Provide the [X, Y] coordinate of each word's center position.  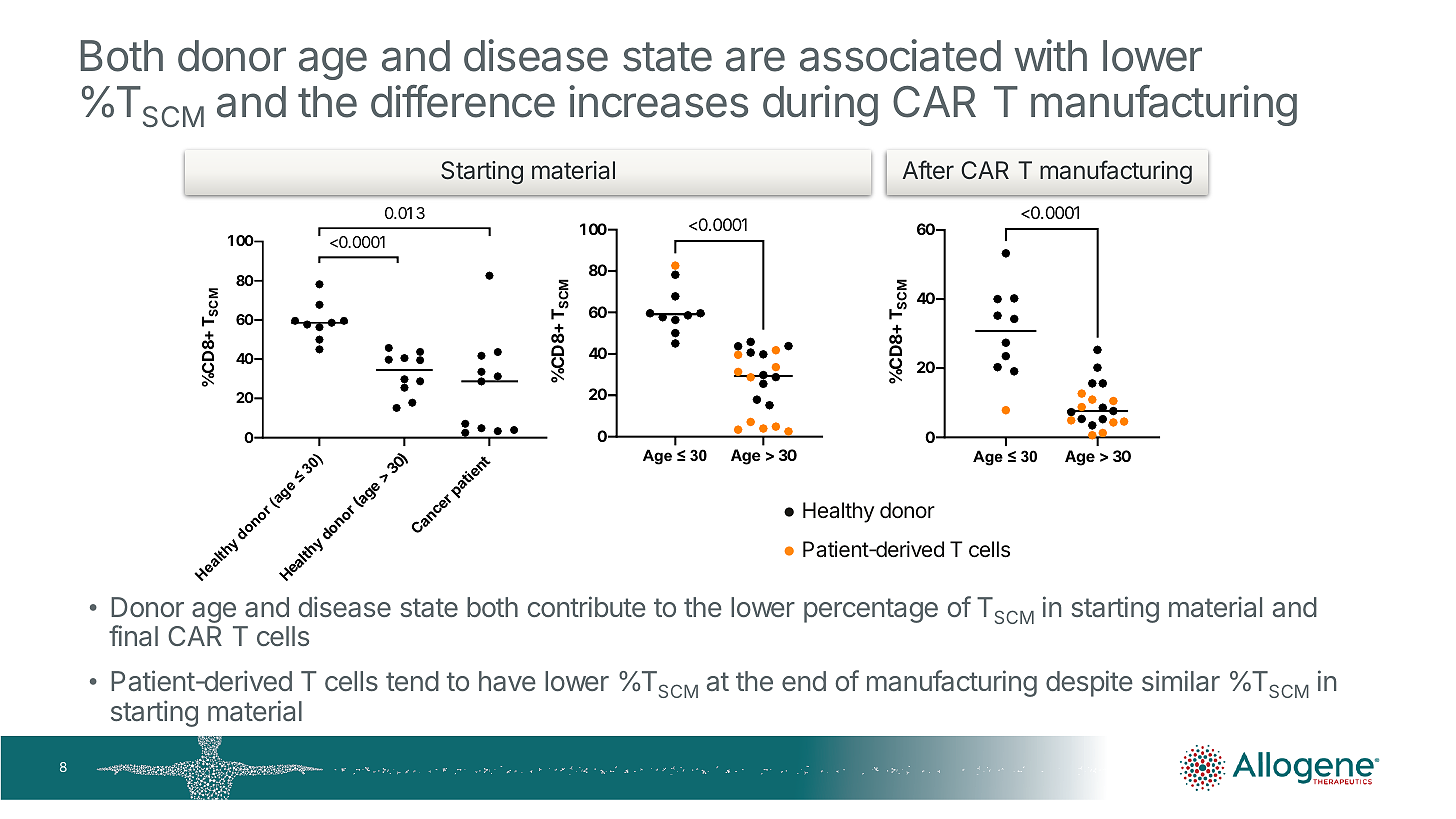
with [1050, 55]
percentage [871, 610]
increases [658, 101]
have [507, 681]
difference [463, 101]
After [928, 169]
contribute [586, 606]
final [133, 635]
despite [1089, 683]
